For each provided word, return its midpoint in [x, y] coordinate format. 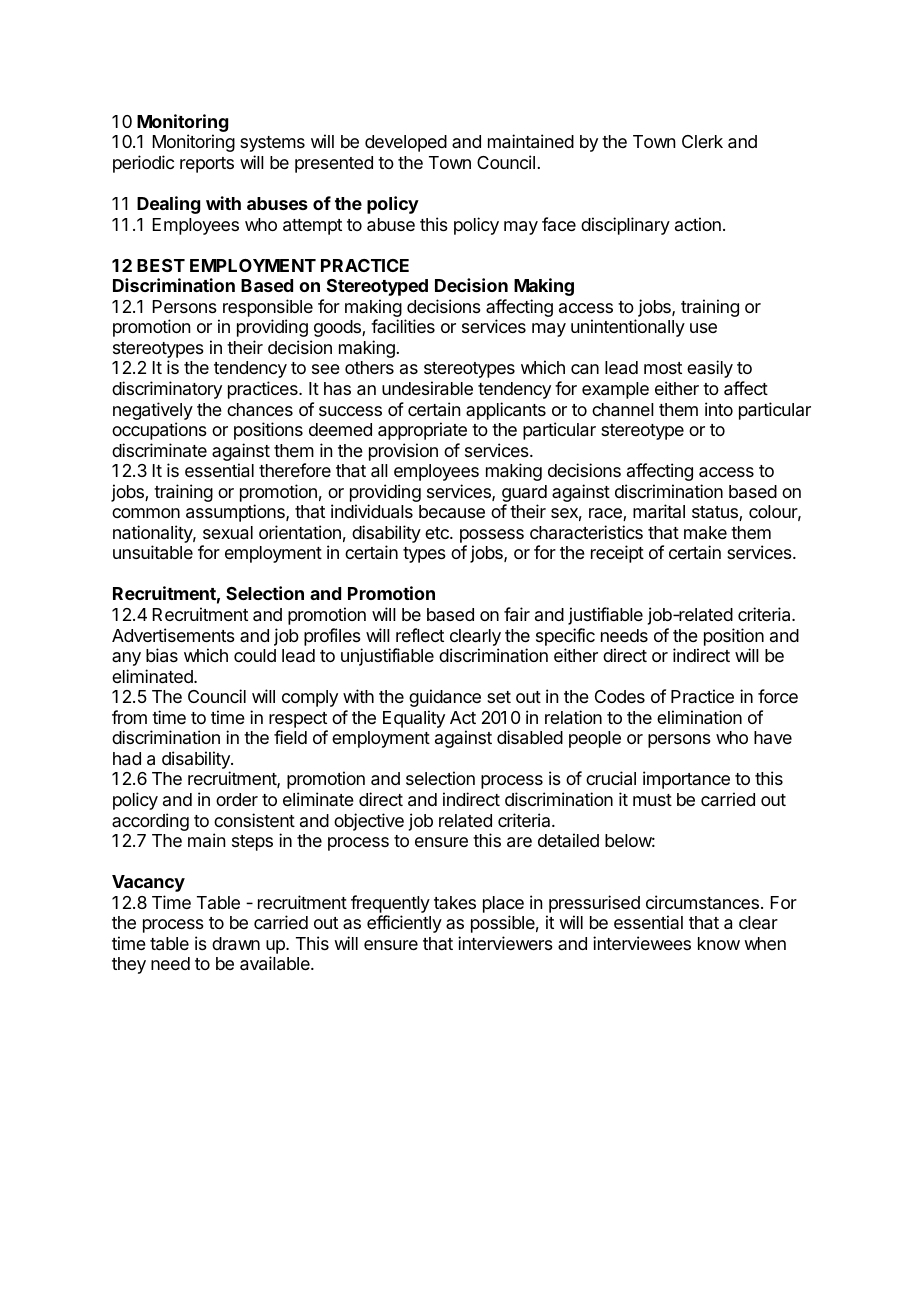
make [705, 532]
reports [207, 165]
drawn [236, 944]
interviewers [505, 943]
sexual [228, 533]
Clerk [702, 141]
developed [406, 143]
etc [438, 533]
